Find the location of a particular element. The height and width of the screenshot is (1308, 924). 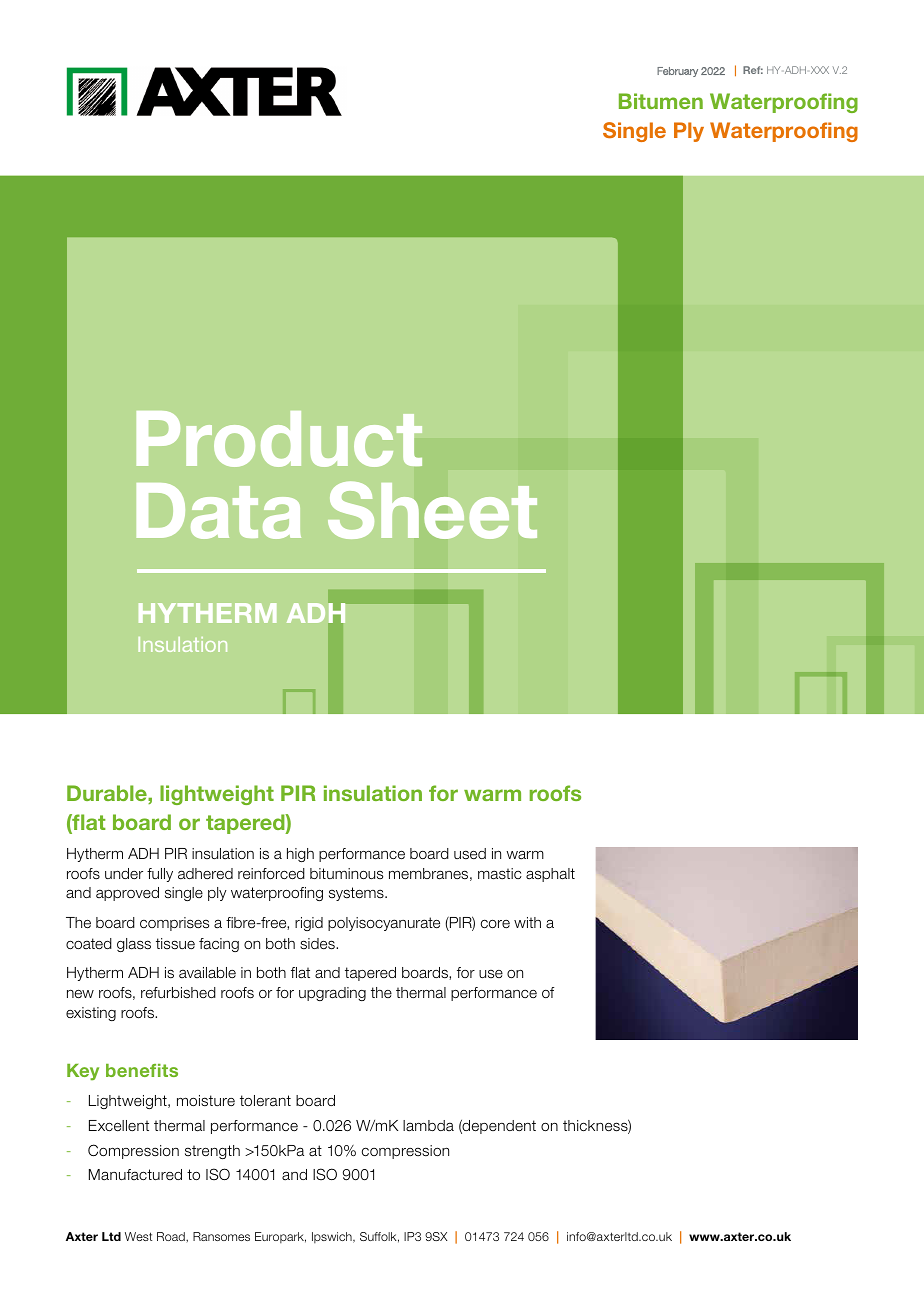

fully is located at coordinates (160, 875).
